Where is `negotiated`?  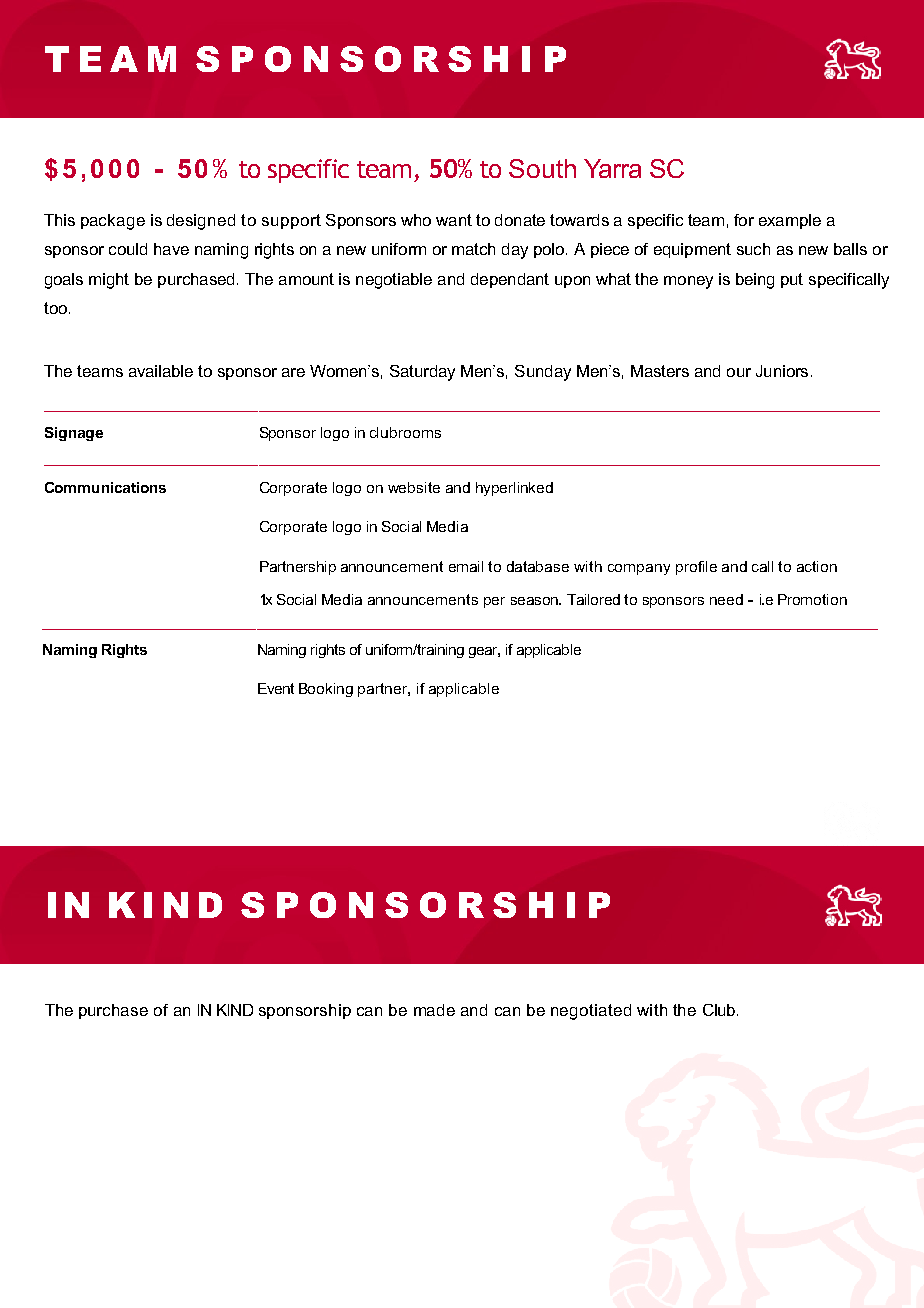 negotiated is located at coordinates (591, 1012).
